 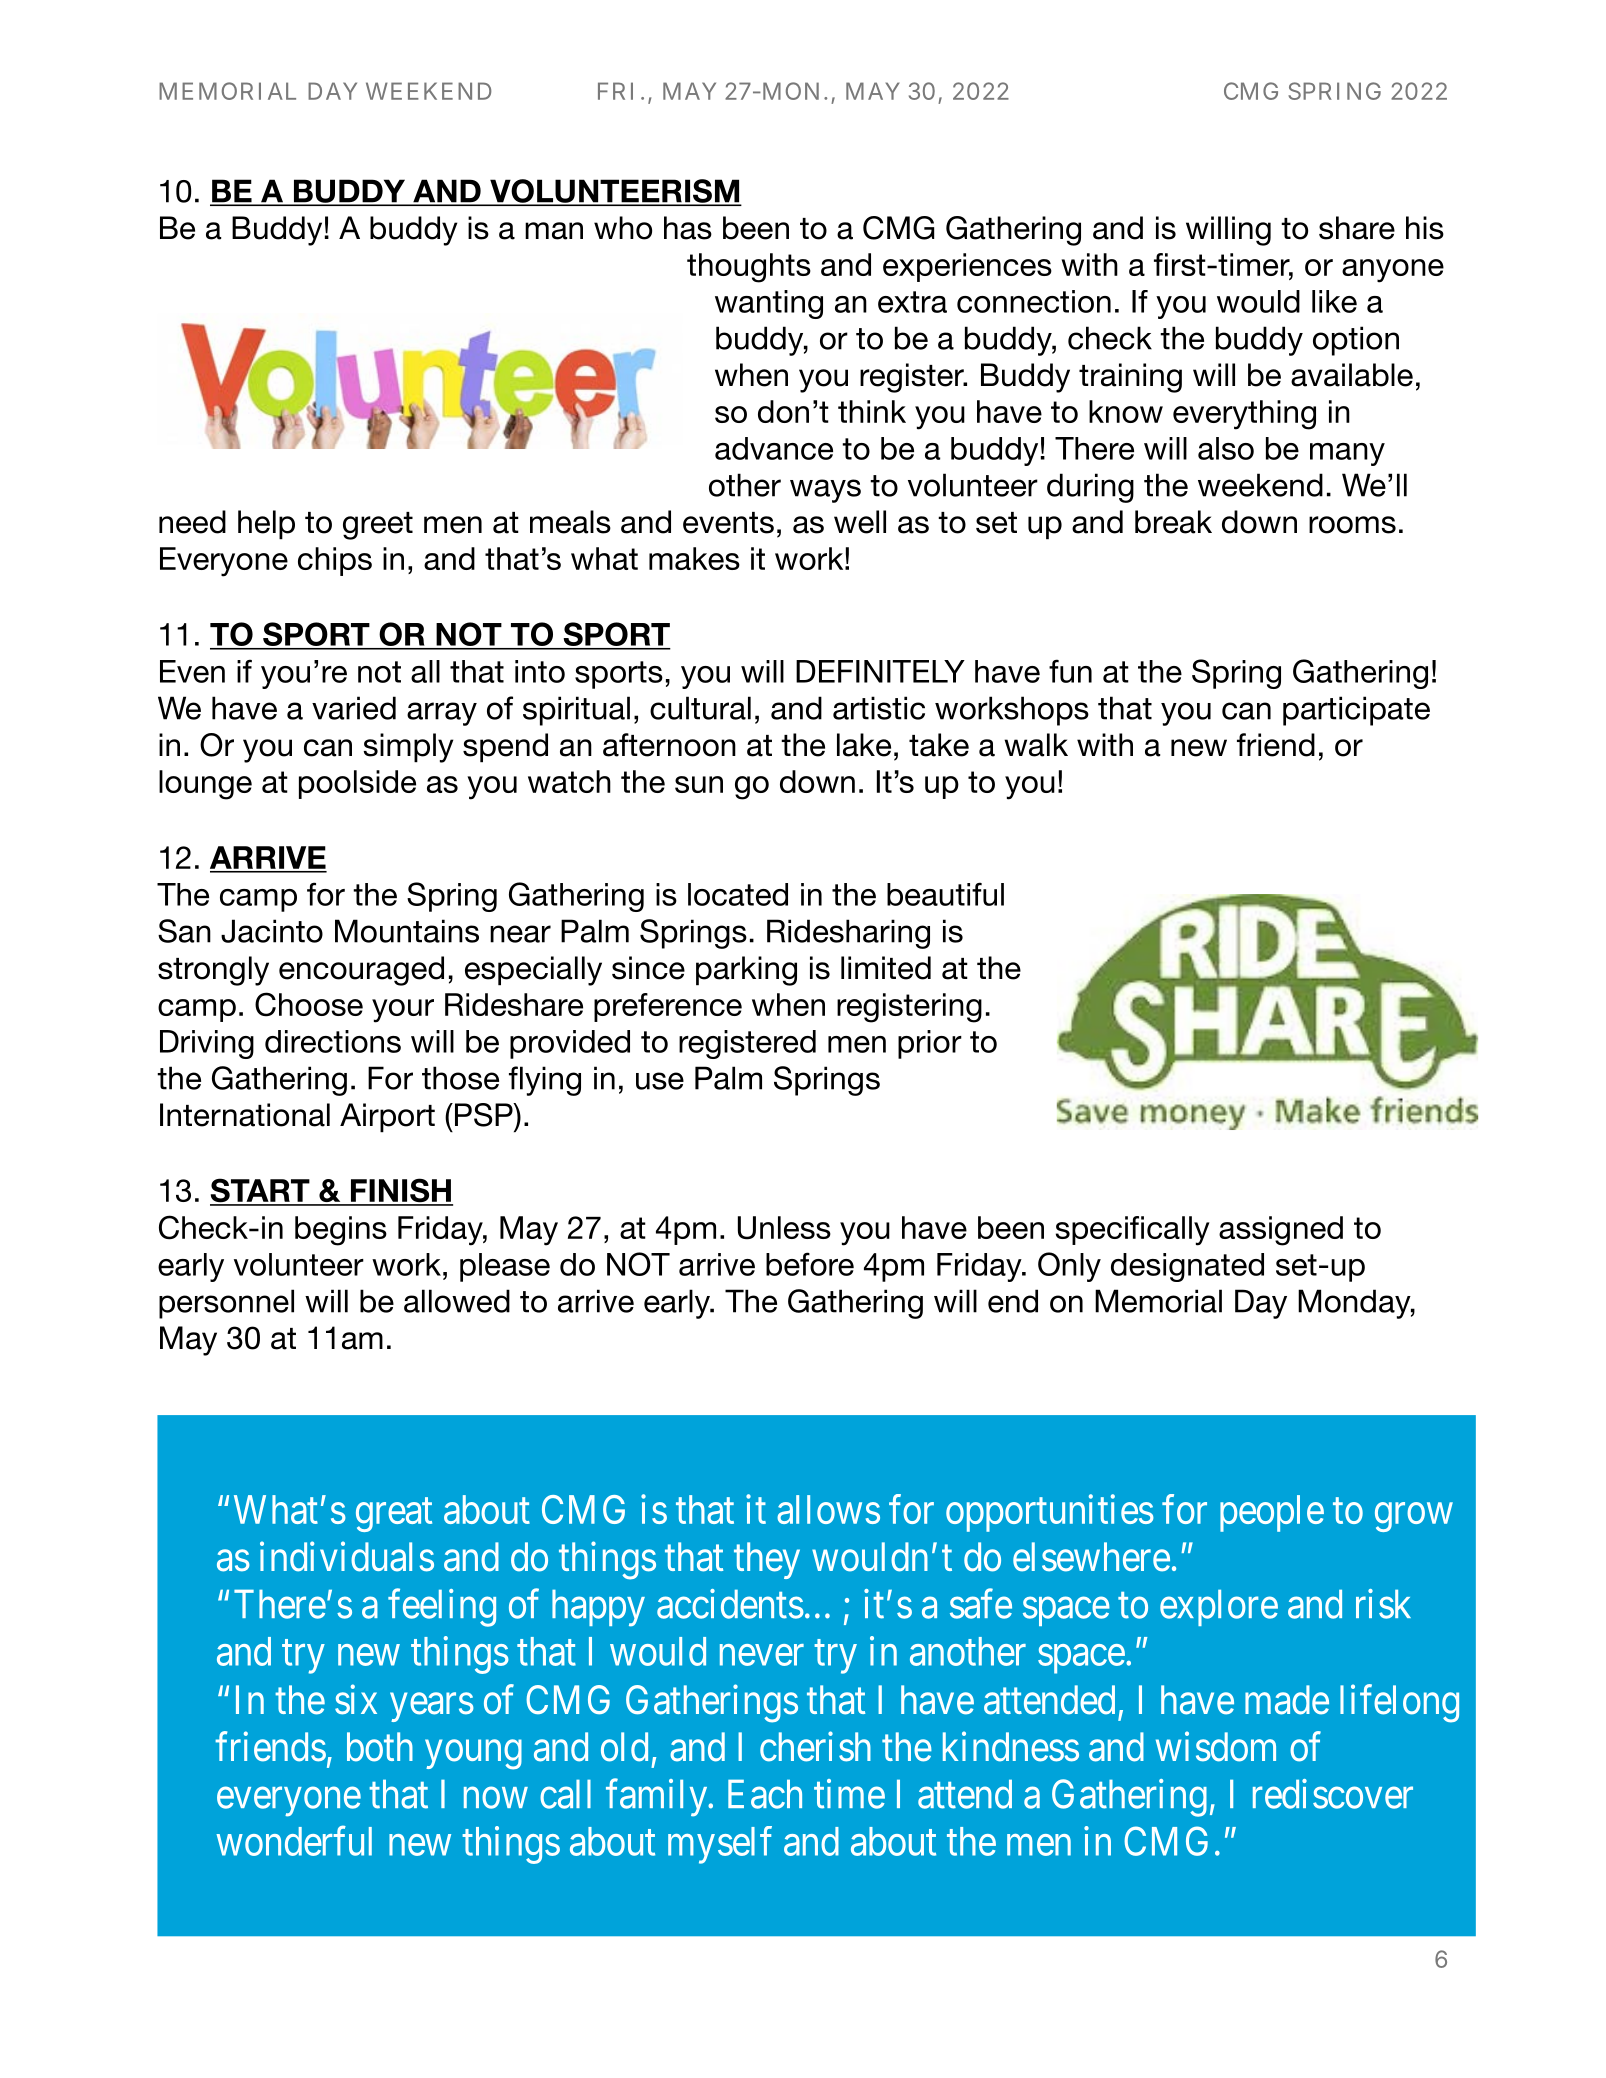 What do you see at coordinates (294, 1841) in the image?
I see `wonderful` at bounding box center [294, 1841].
